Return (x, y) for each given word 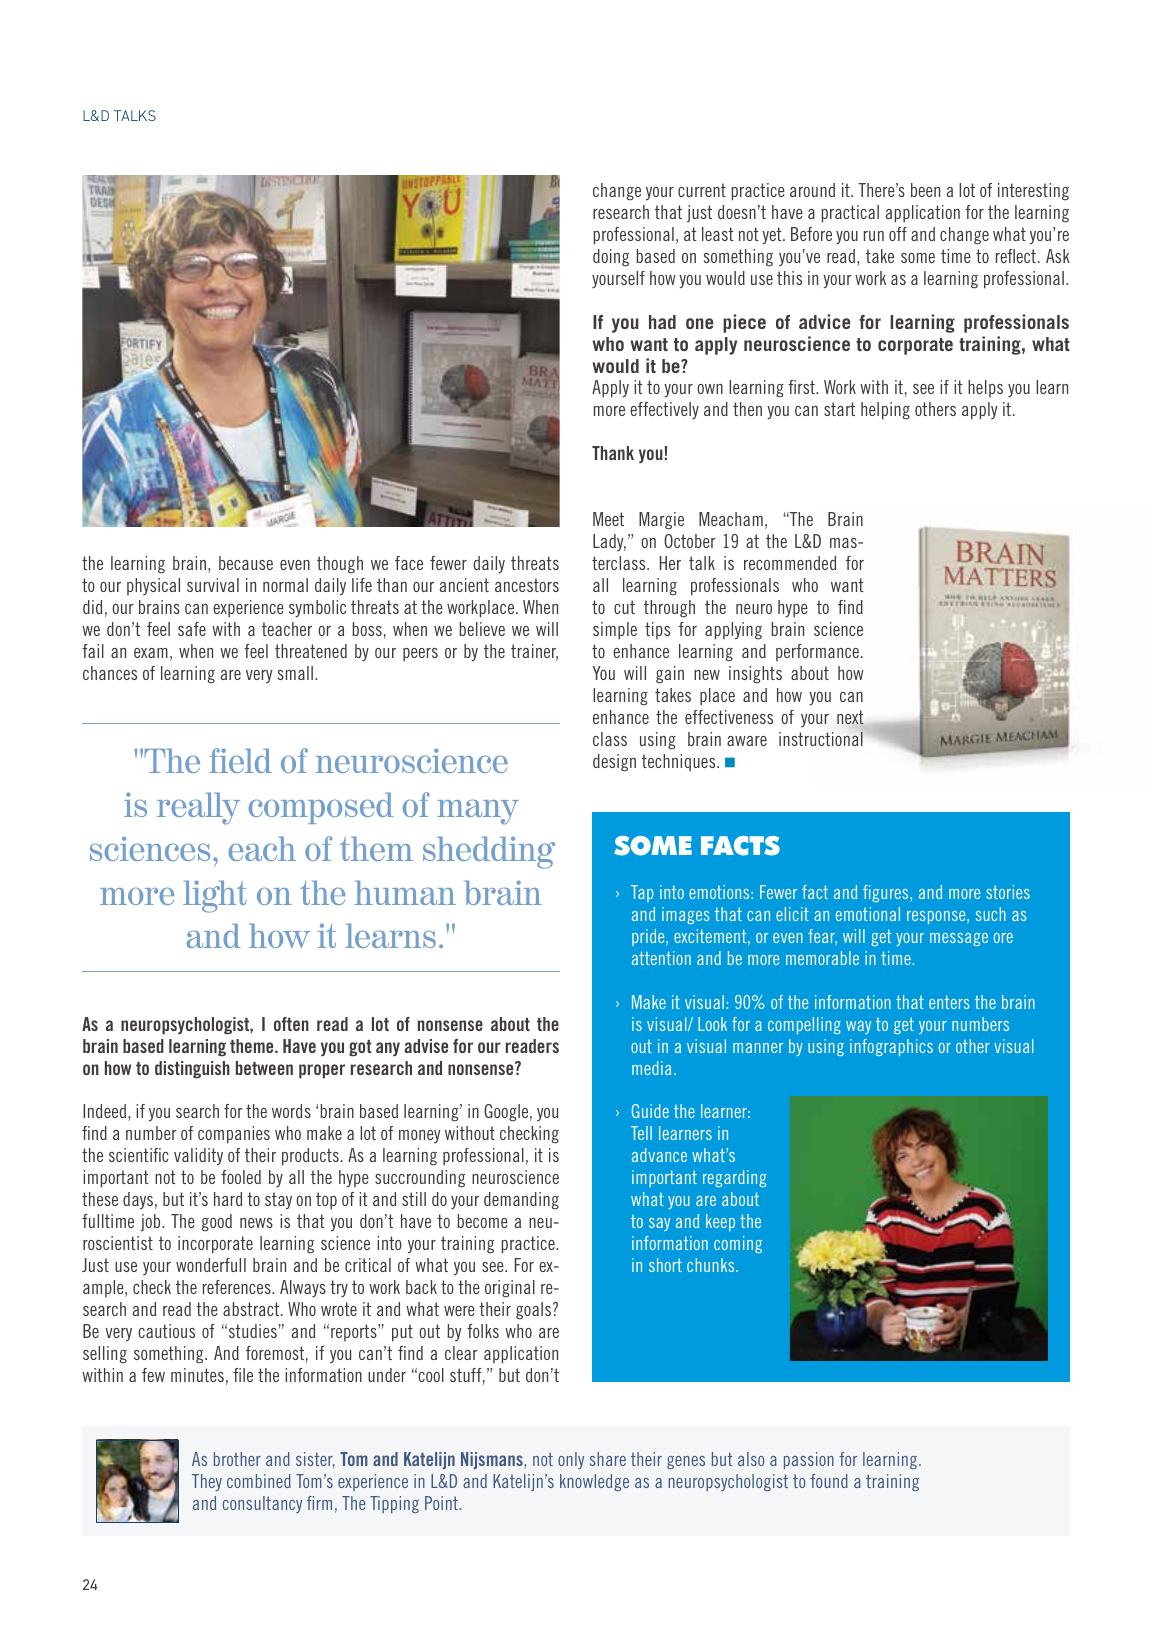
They (207, 1482)
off (898, 234)
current (702, 190)
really (198, 808)
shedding (489, 852)
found (829, 1481)
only (571, 1460)
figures (887, 893)
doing (611, 258)
